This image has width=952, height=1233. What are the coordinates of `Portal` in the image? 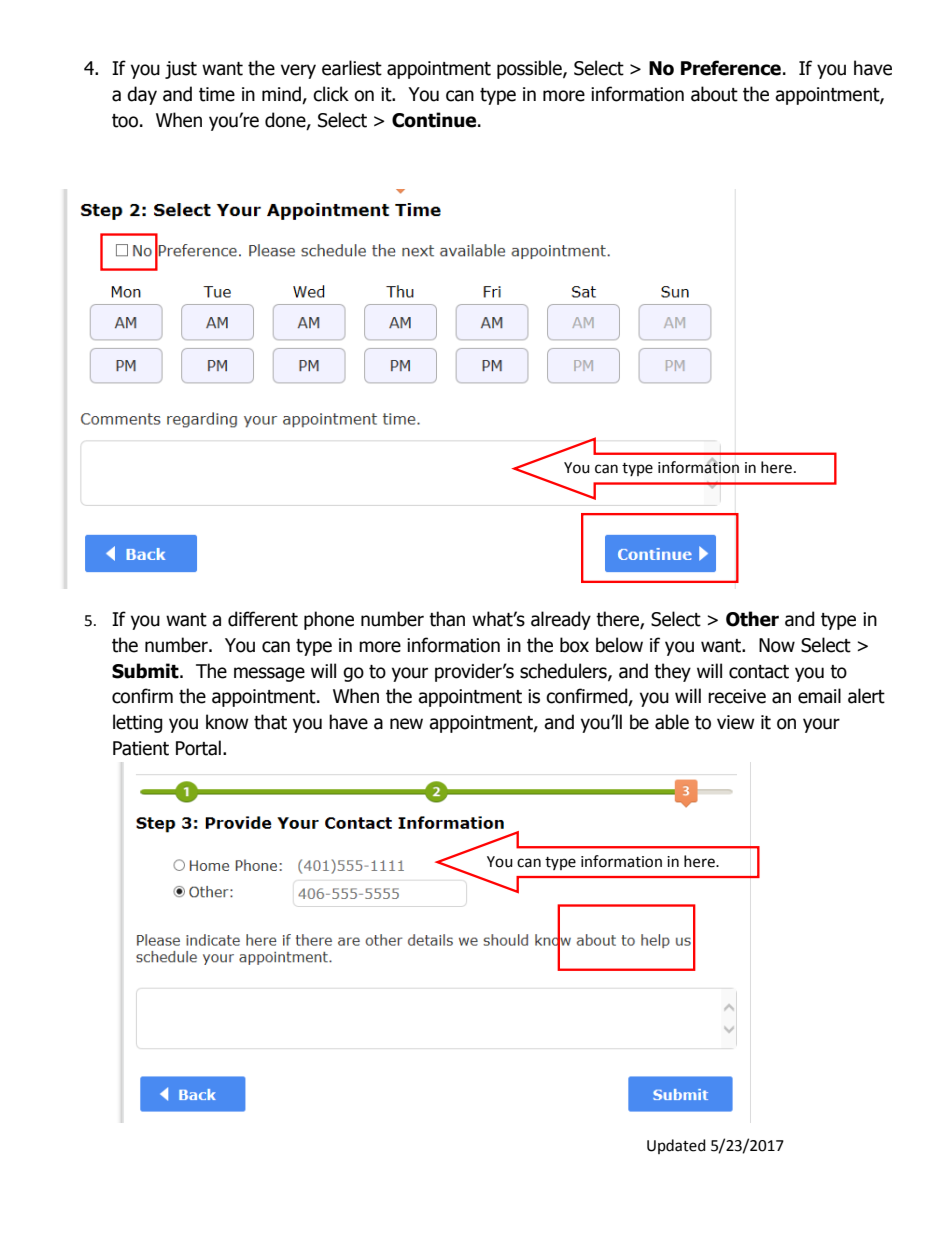 It's located at (198, 748).
